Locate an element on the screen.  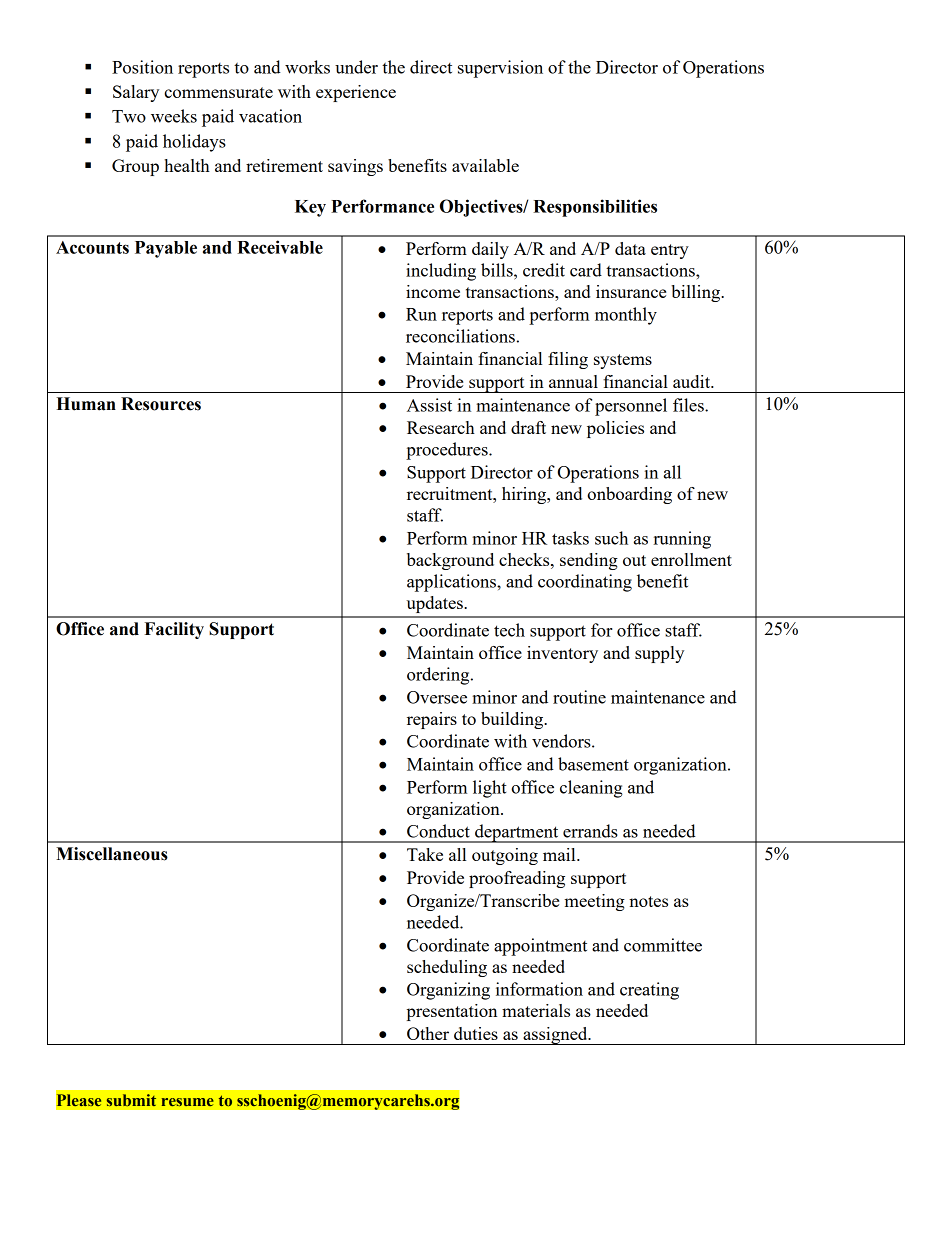
experience is located at coordinates (356, 93).
